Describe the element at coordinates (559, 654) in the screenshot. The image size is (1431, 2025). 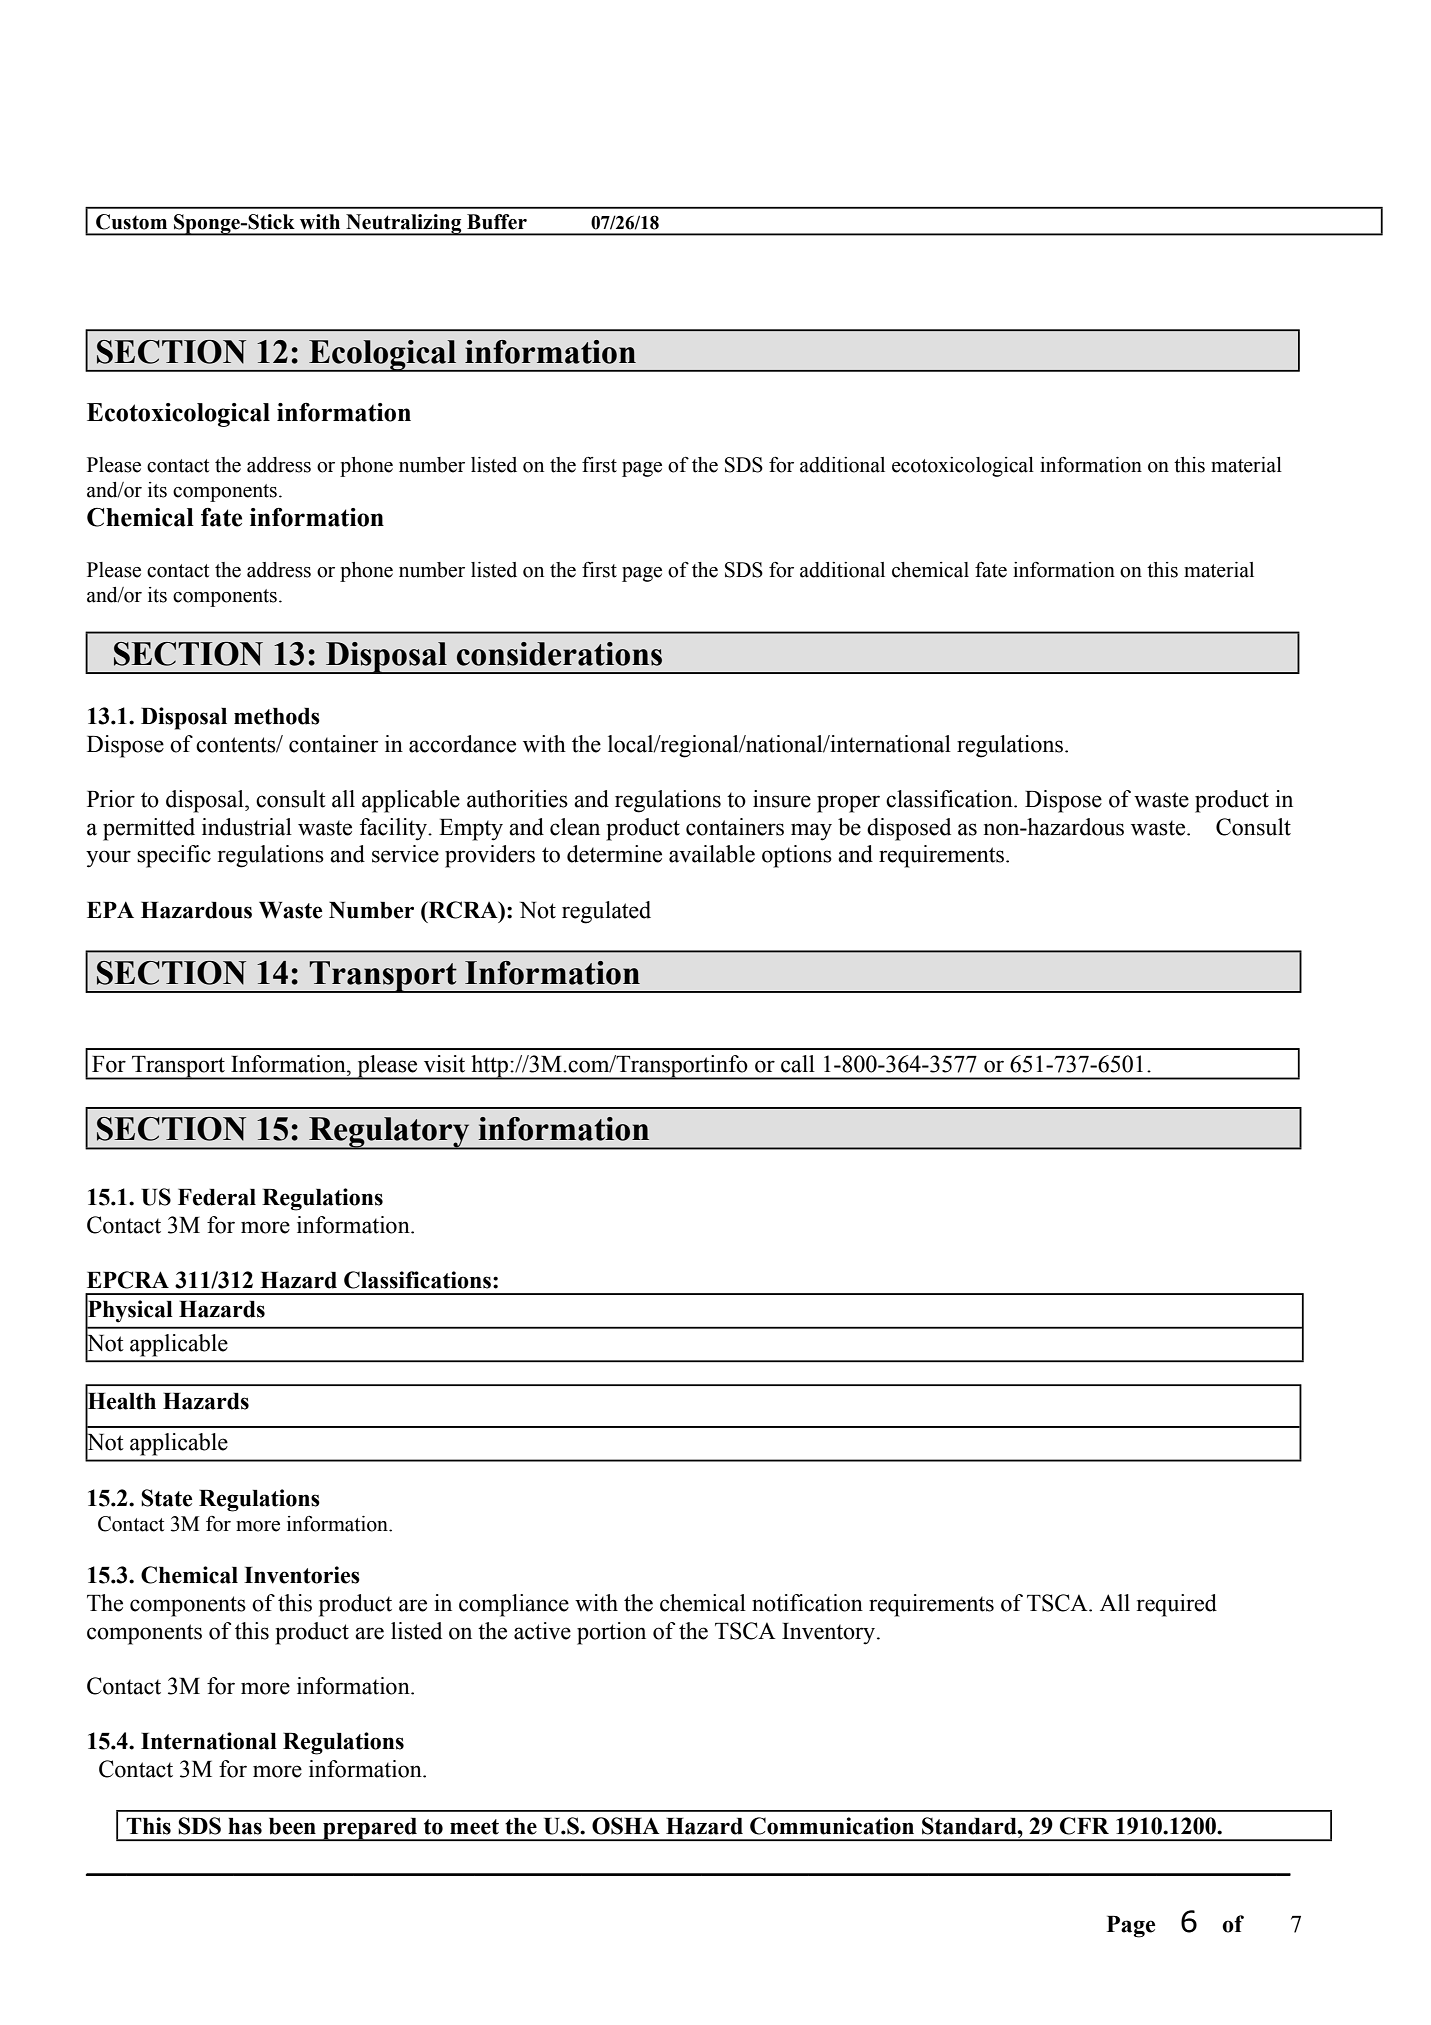
I see `considerations` at that location.
